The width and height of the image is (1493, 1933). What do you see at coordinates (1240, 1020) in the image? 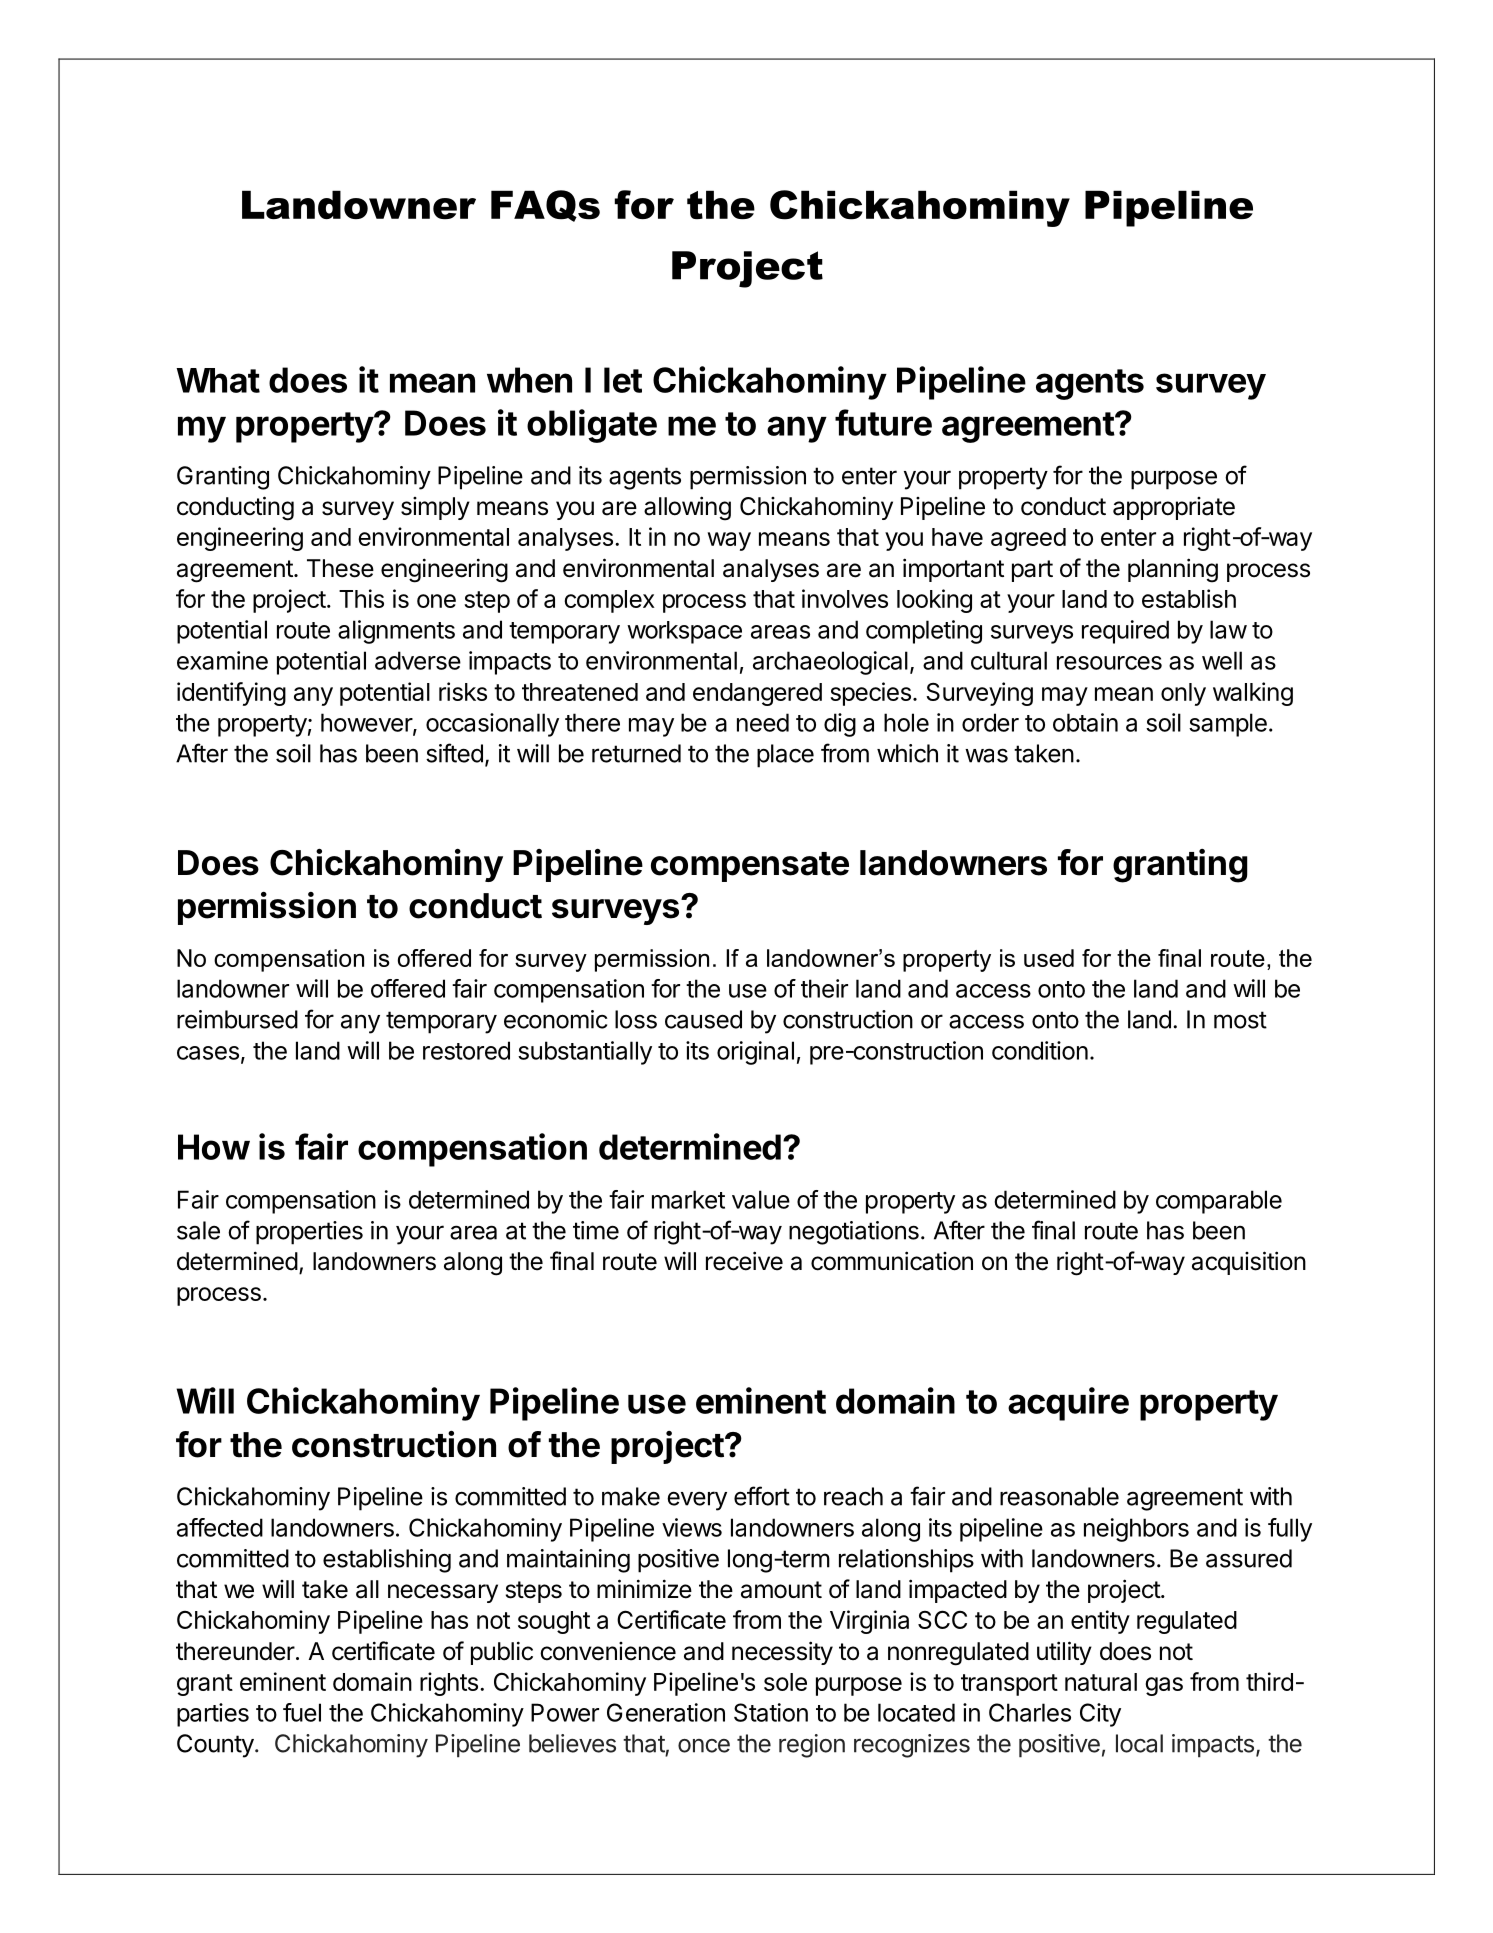
I see `most` at bounding box center [1240, 1020].
